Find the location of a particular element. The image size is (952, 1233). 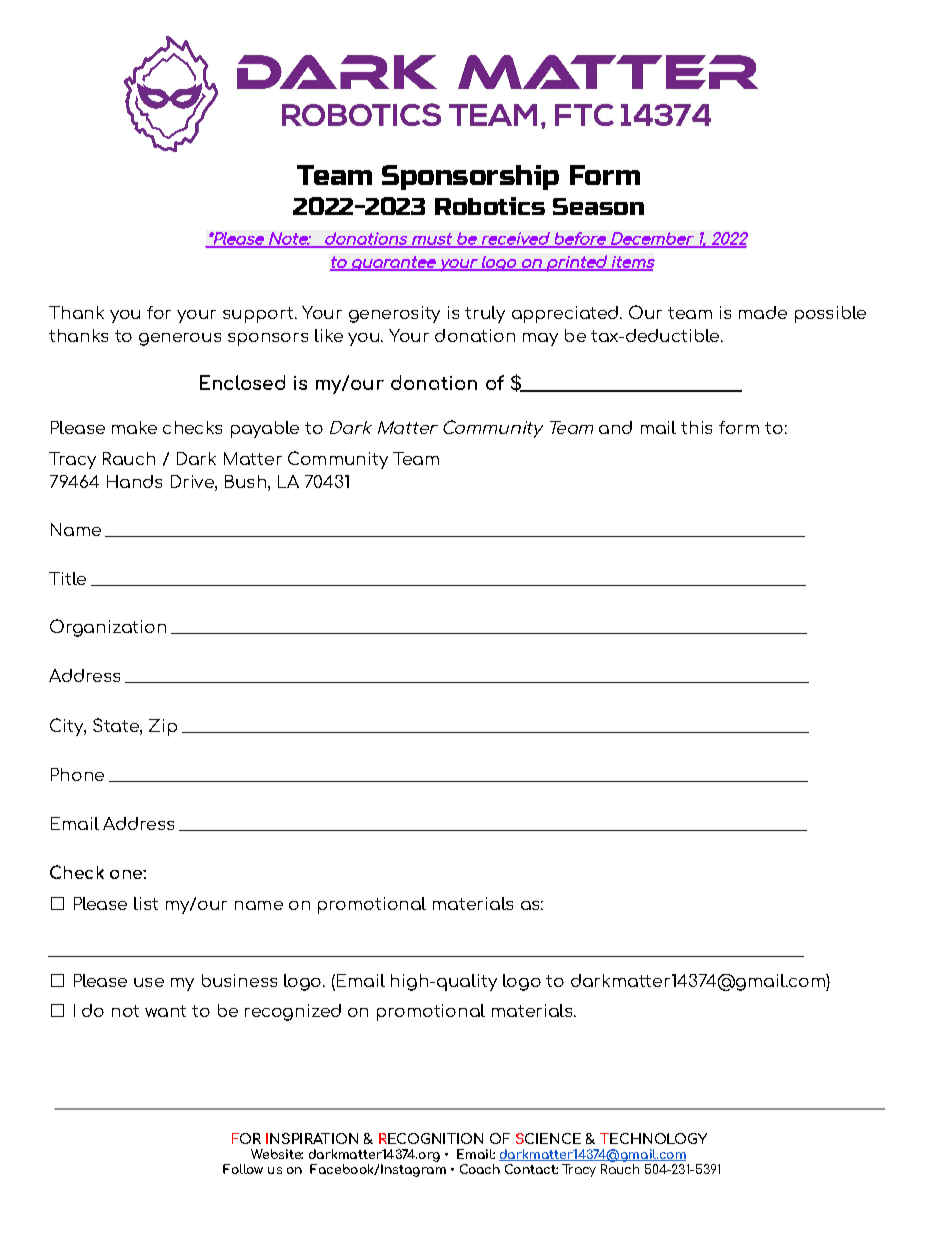

TECHNOLOGY is located at coordinates (653, 1138).
